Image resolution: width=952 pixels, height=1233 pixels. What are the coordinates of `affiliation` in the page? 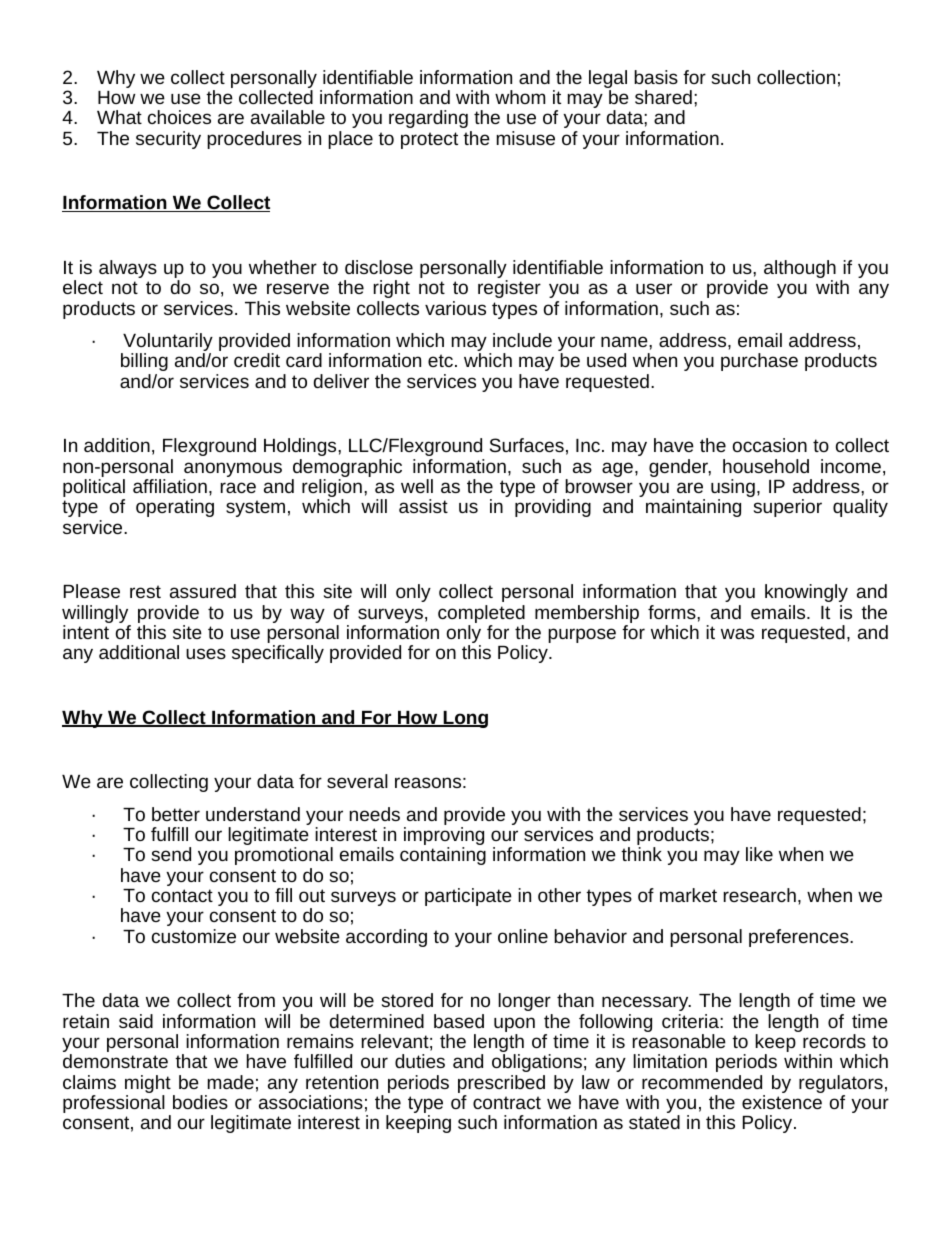 It's located at (170, 486).
